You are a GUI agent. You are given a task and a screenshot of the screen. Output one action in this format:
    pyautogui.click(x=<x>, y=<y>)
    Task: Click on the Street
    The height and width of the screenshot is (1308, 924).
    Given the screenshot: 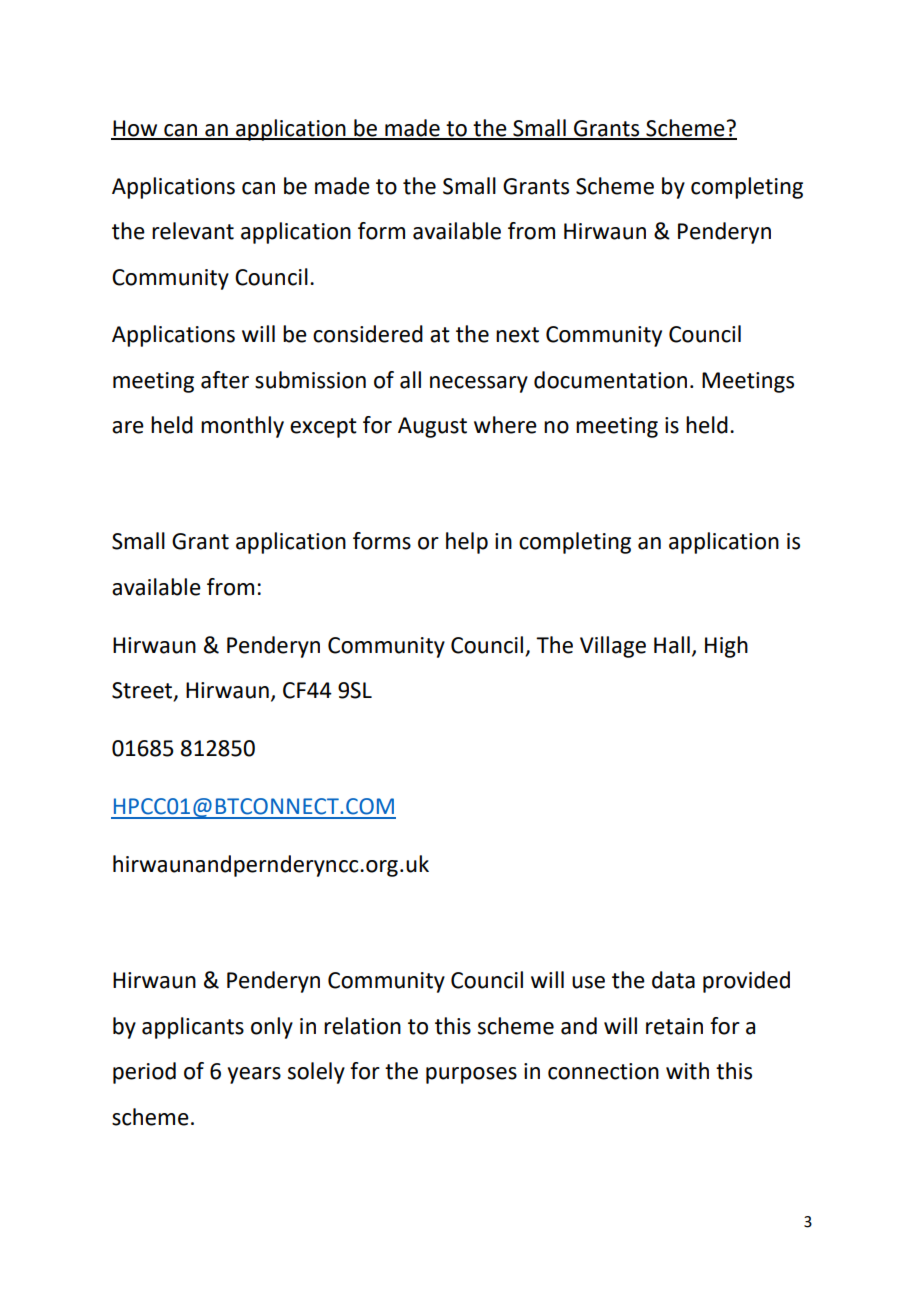 What is the action you would take?
    pyautogui.click(x=143, y=691)
